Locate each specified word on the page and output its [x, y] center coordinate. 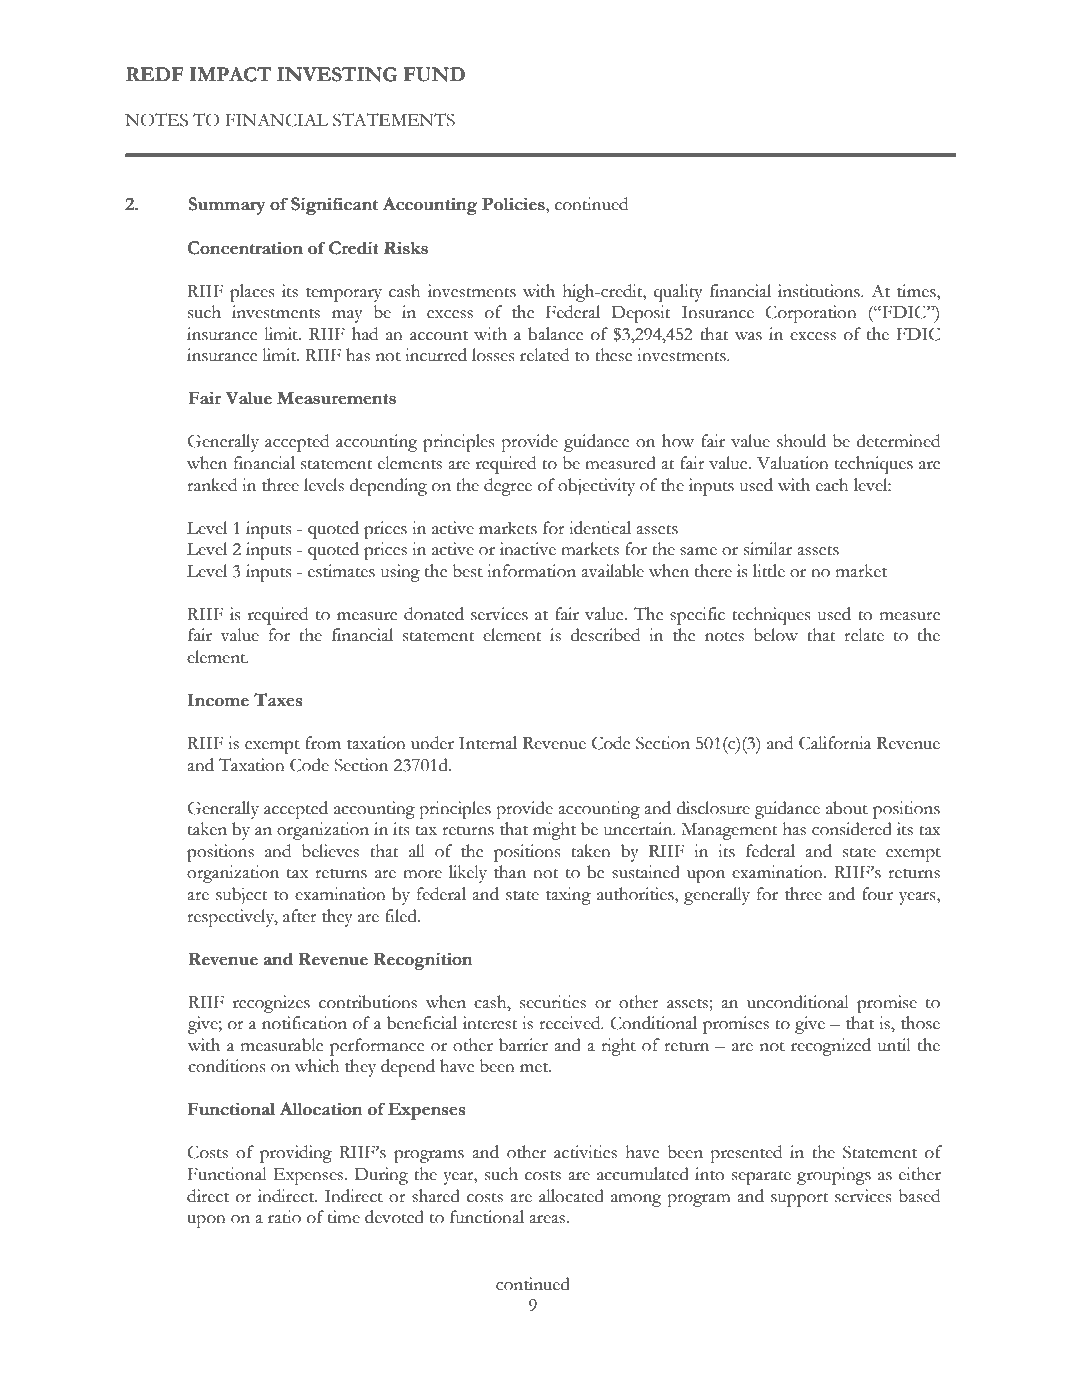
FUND [434, 74]
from [323, 743]
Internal [488, 743]
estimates [341, 571]
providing [296, 1154]
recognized [831, 1047]
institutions [820, 291]
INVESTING [337, 74]
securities [553, 1002]
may [347, 316]
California [835, 743]
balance [555, 334]
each [832, 485]
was [748, 336]
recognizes [271, 1004]
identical [600, 528]
